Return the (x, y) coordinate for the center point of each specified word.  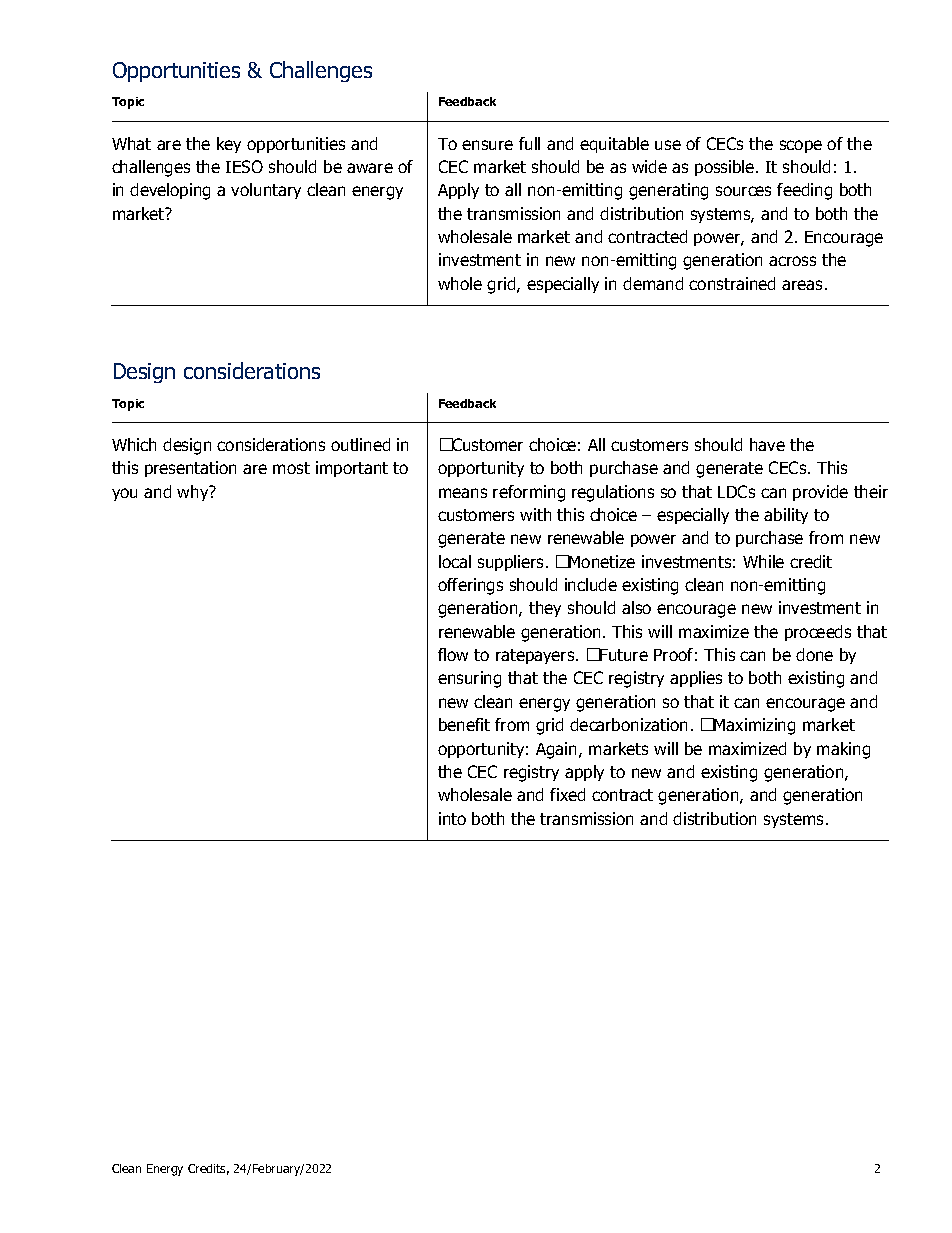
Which (134, 444)
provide (820, 493)
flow (453, 654)
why (194, 493)
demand (653, 283)
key (229, 145)
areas (802, 285)
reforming (529, 493)
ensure (487, 145)
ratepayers (536, 656)
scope (801, 146)
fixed (567, 794)
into (452, 818)
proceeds (818, 633)
